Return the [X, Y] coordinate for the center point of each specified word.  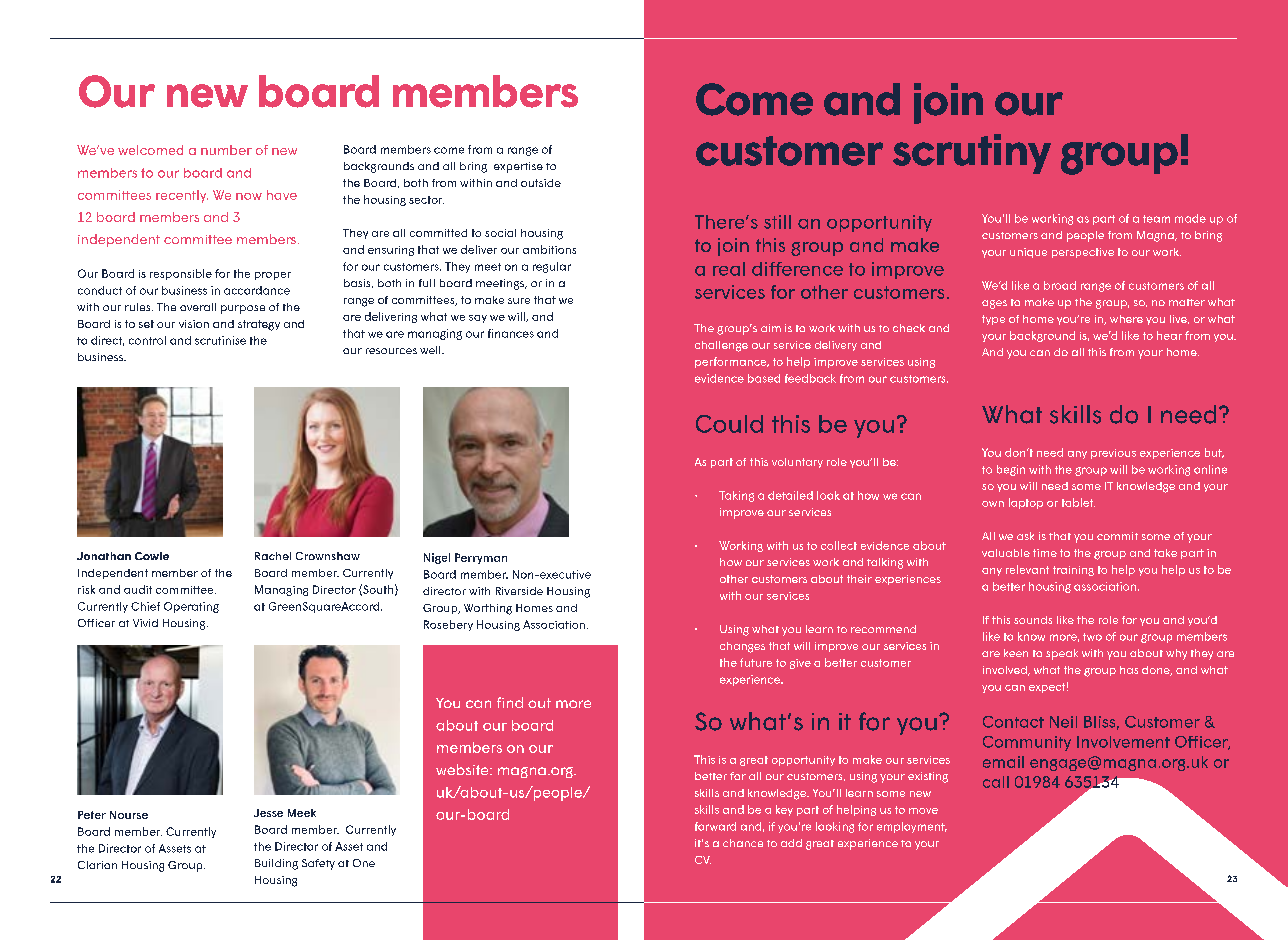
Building [276, 864]
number [226, 150]
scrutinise [220, 340]
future [756, 662]
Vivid [145, 623]
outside [541, 183]
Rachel [273, 556]
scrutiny [972, 154]
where [1126, 319]
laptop [1026, 503]
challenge [721, 346]
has [1129, 670]
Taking [736, 496]
